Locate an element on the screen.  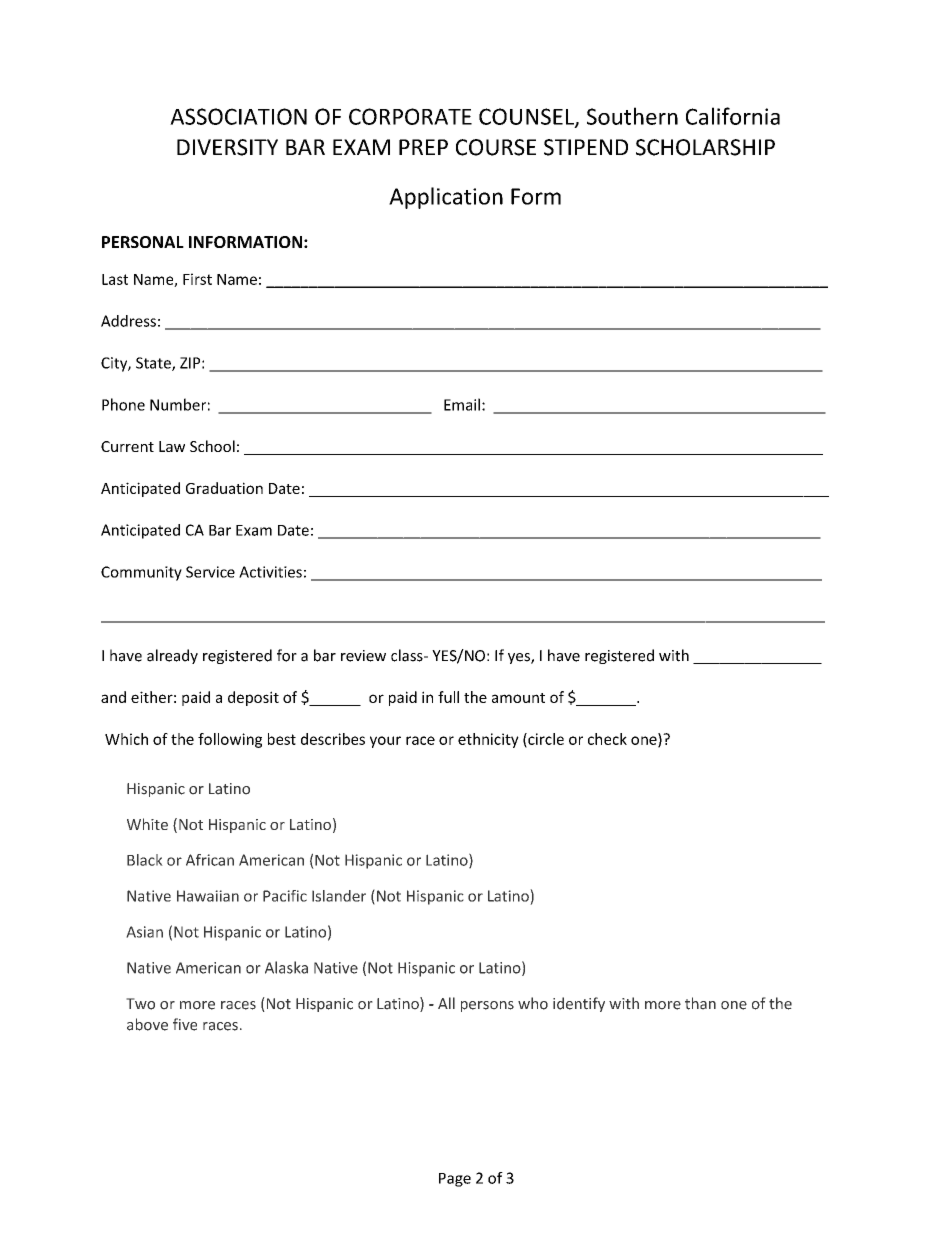
DIVERSITY is located at coordinates (227, 147).
